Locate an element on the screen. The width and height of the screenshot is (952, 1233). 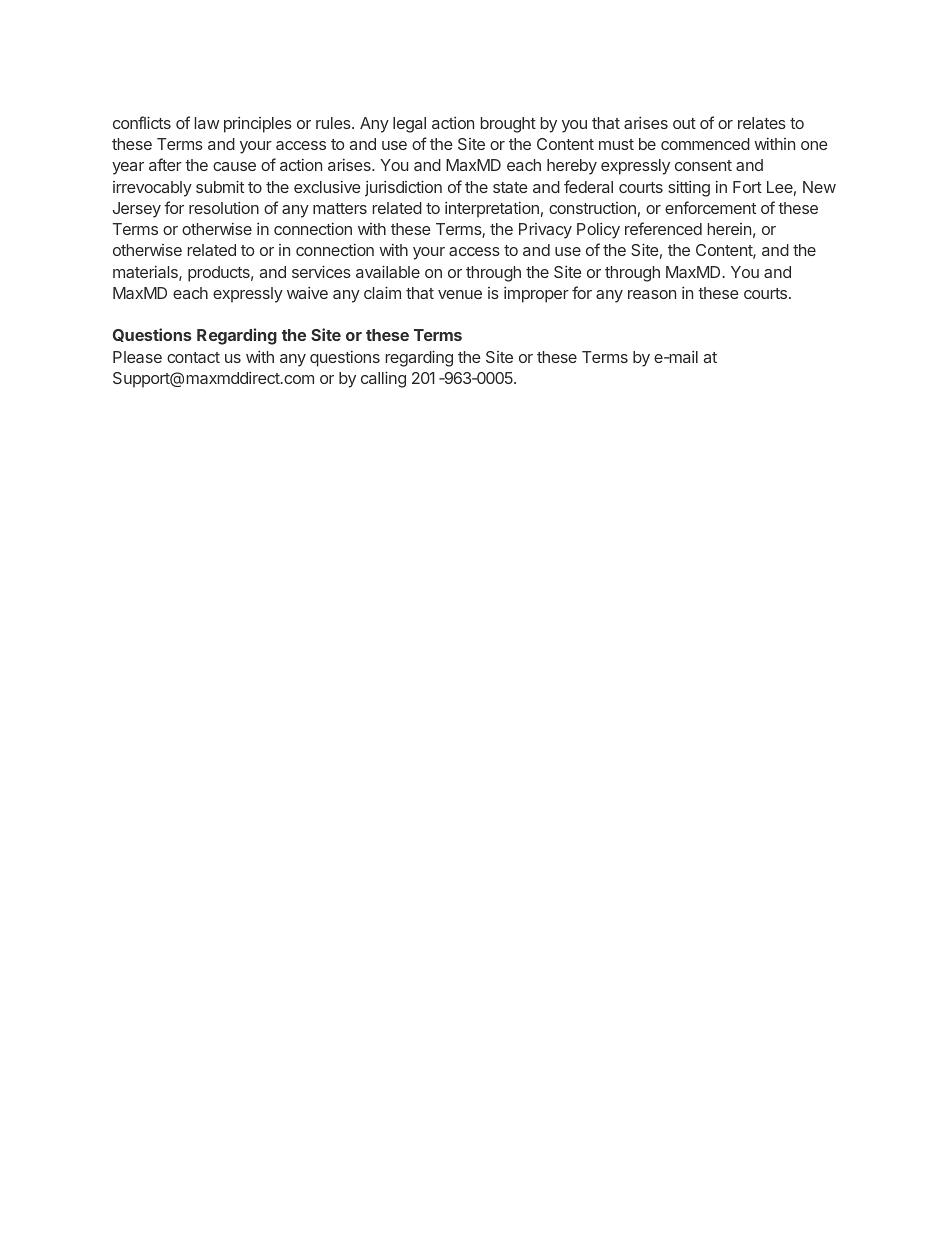
contact is located at coordinates (193, 357).
